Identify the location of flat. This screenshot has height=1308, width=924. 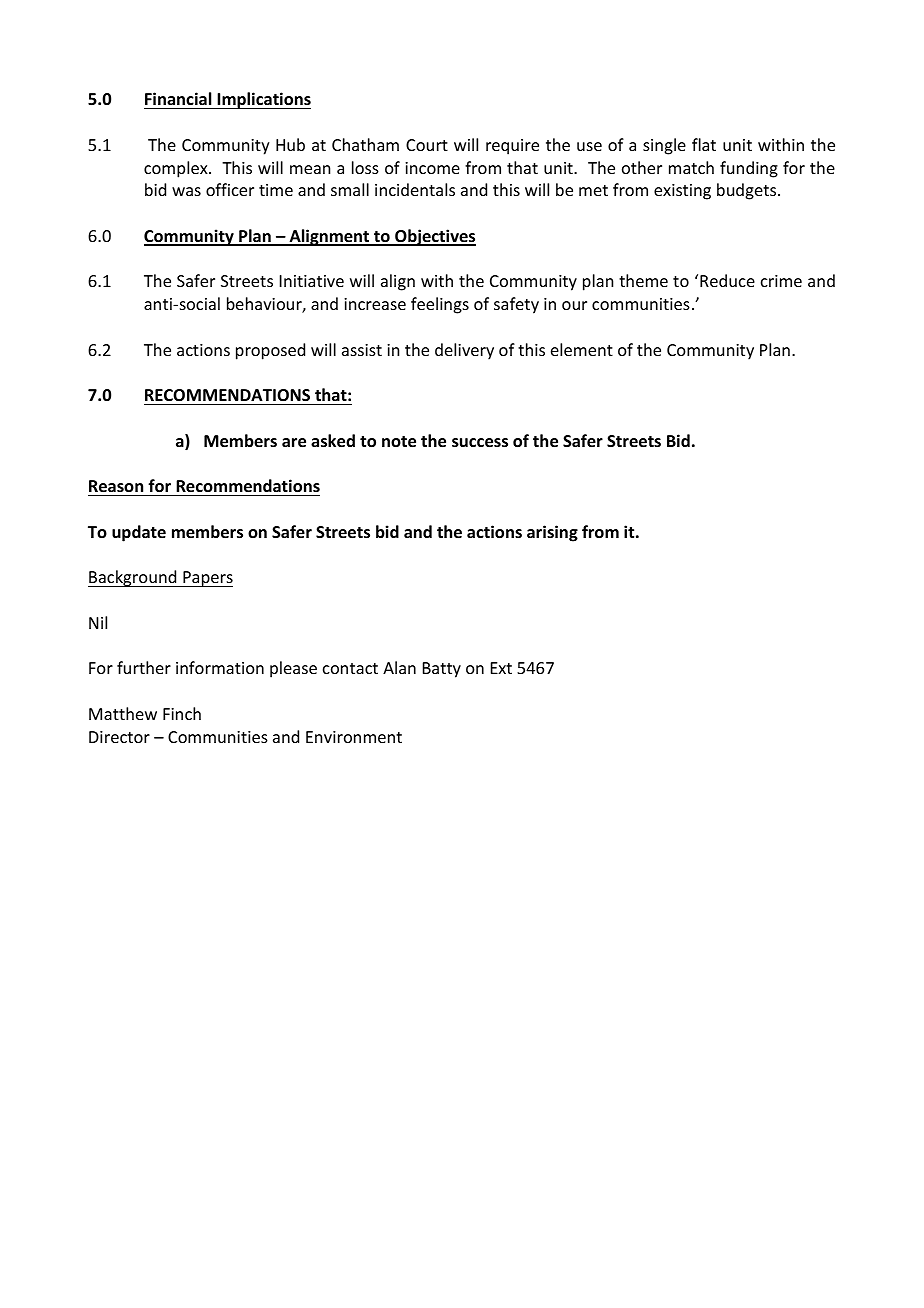
(704, 144).
